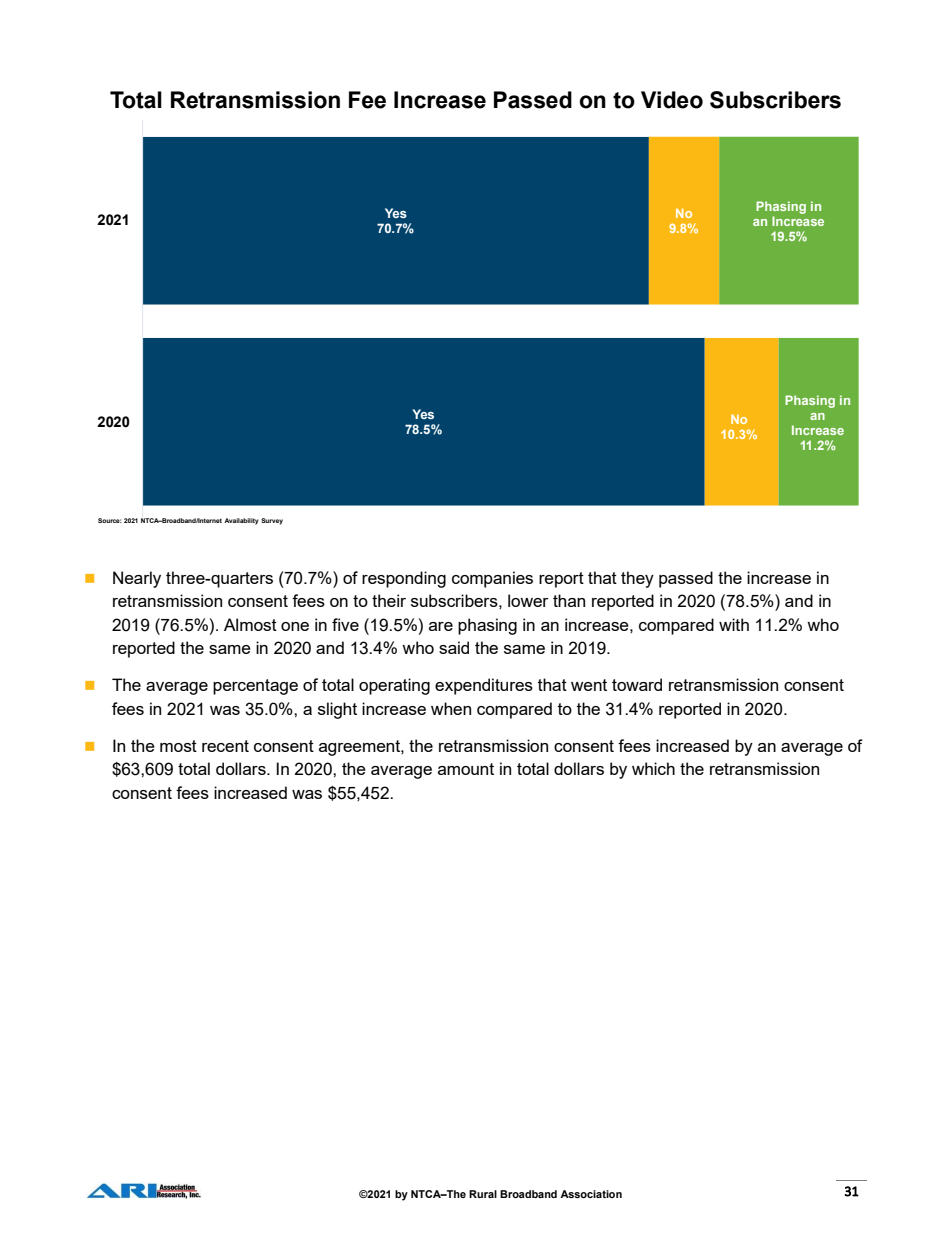  I want to click on Video, so click(672, 100).
